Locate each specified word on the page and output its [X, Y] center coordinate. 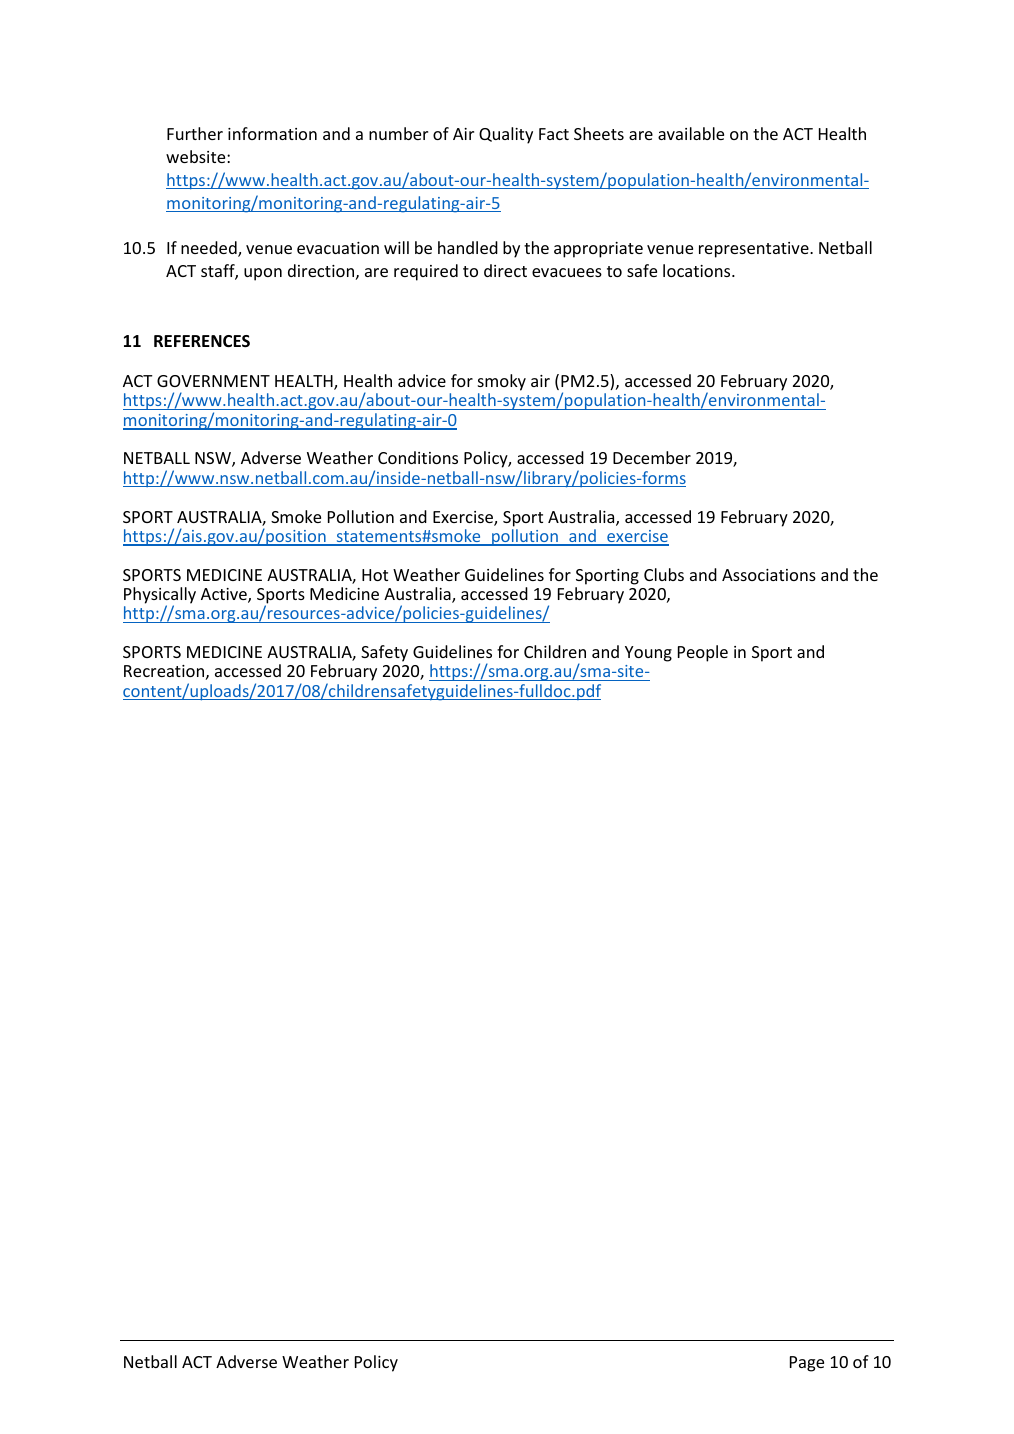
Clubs [664, 574]
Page [807, 1364]
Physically [160, 596]
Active [225, 595]
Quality [506, 135]
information [272, 133]
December [652, 457]
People [703, 653]
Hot [375, 575]
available [691, 133]
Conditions [418, 457]
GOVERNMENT [213, 381]
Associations [769, 575]
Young [648, 654]
